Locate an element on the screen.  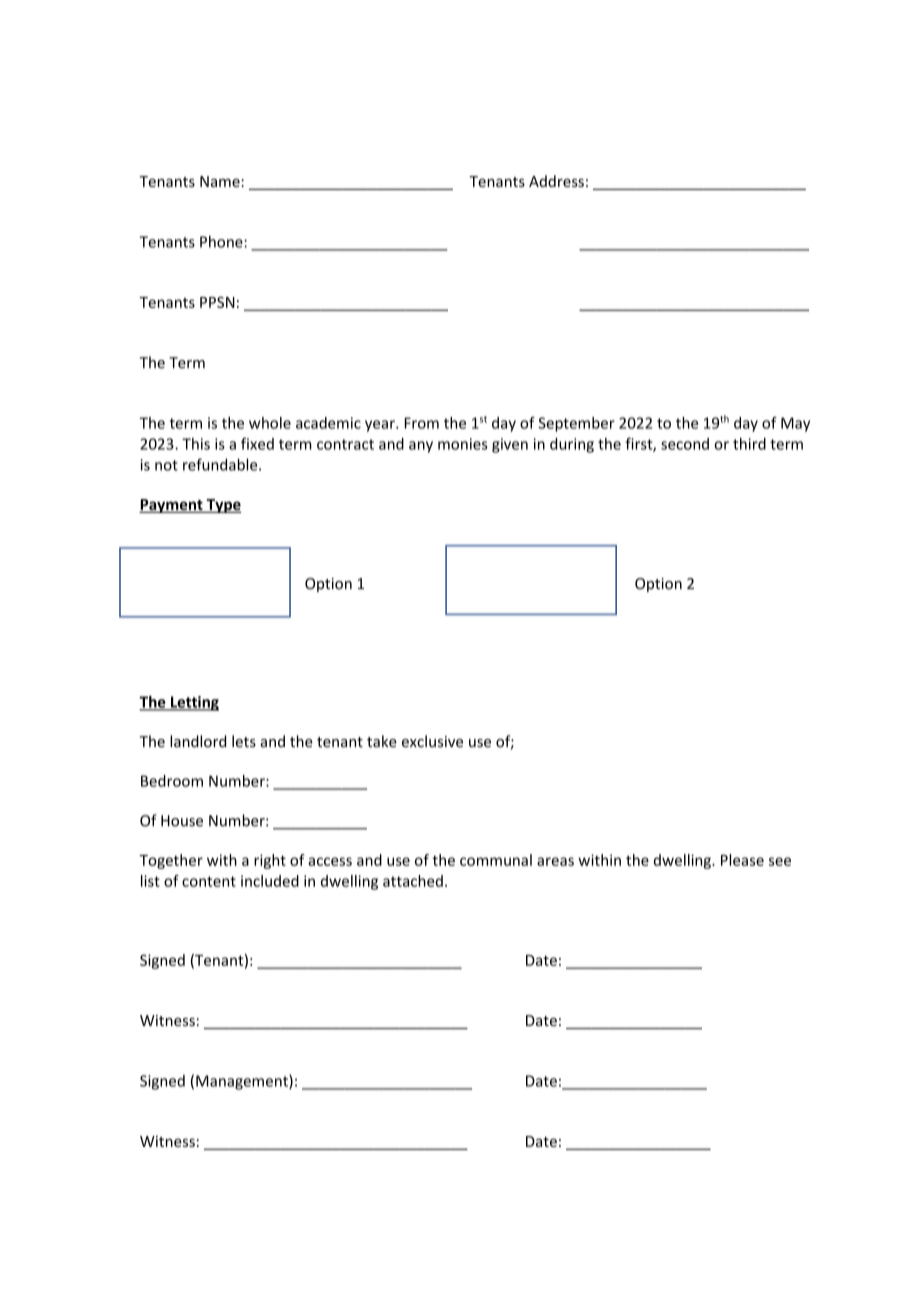
Name is located at coordinates (221, 181).
